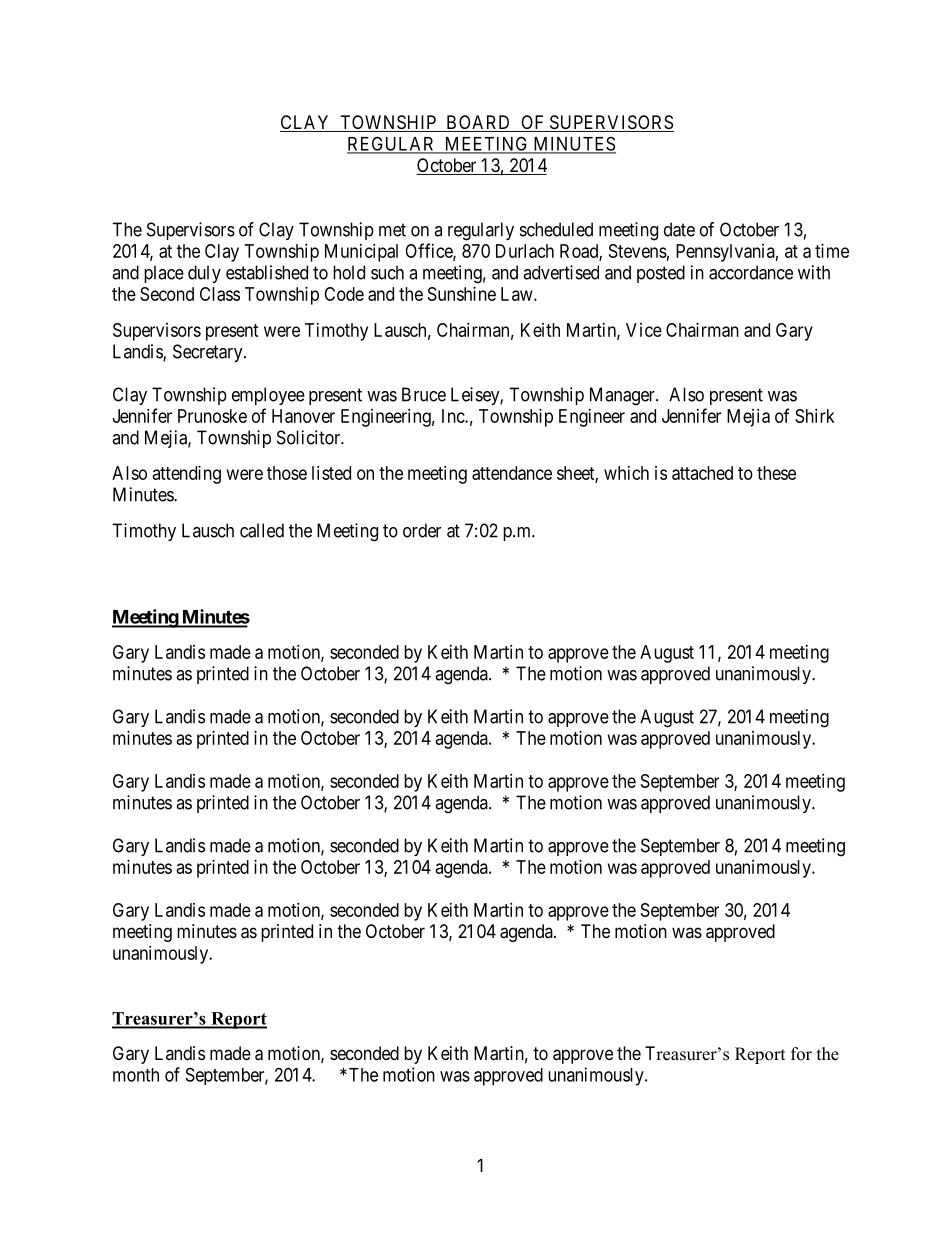 The image size is (952, 1233). I want to click on duly, so click(204, 274).
